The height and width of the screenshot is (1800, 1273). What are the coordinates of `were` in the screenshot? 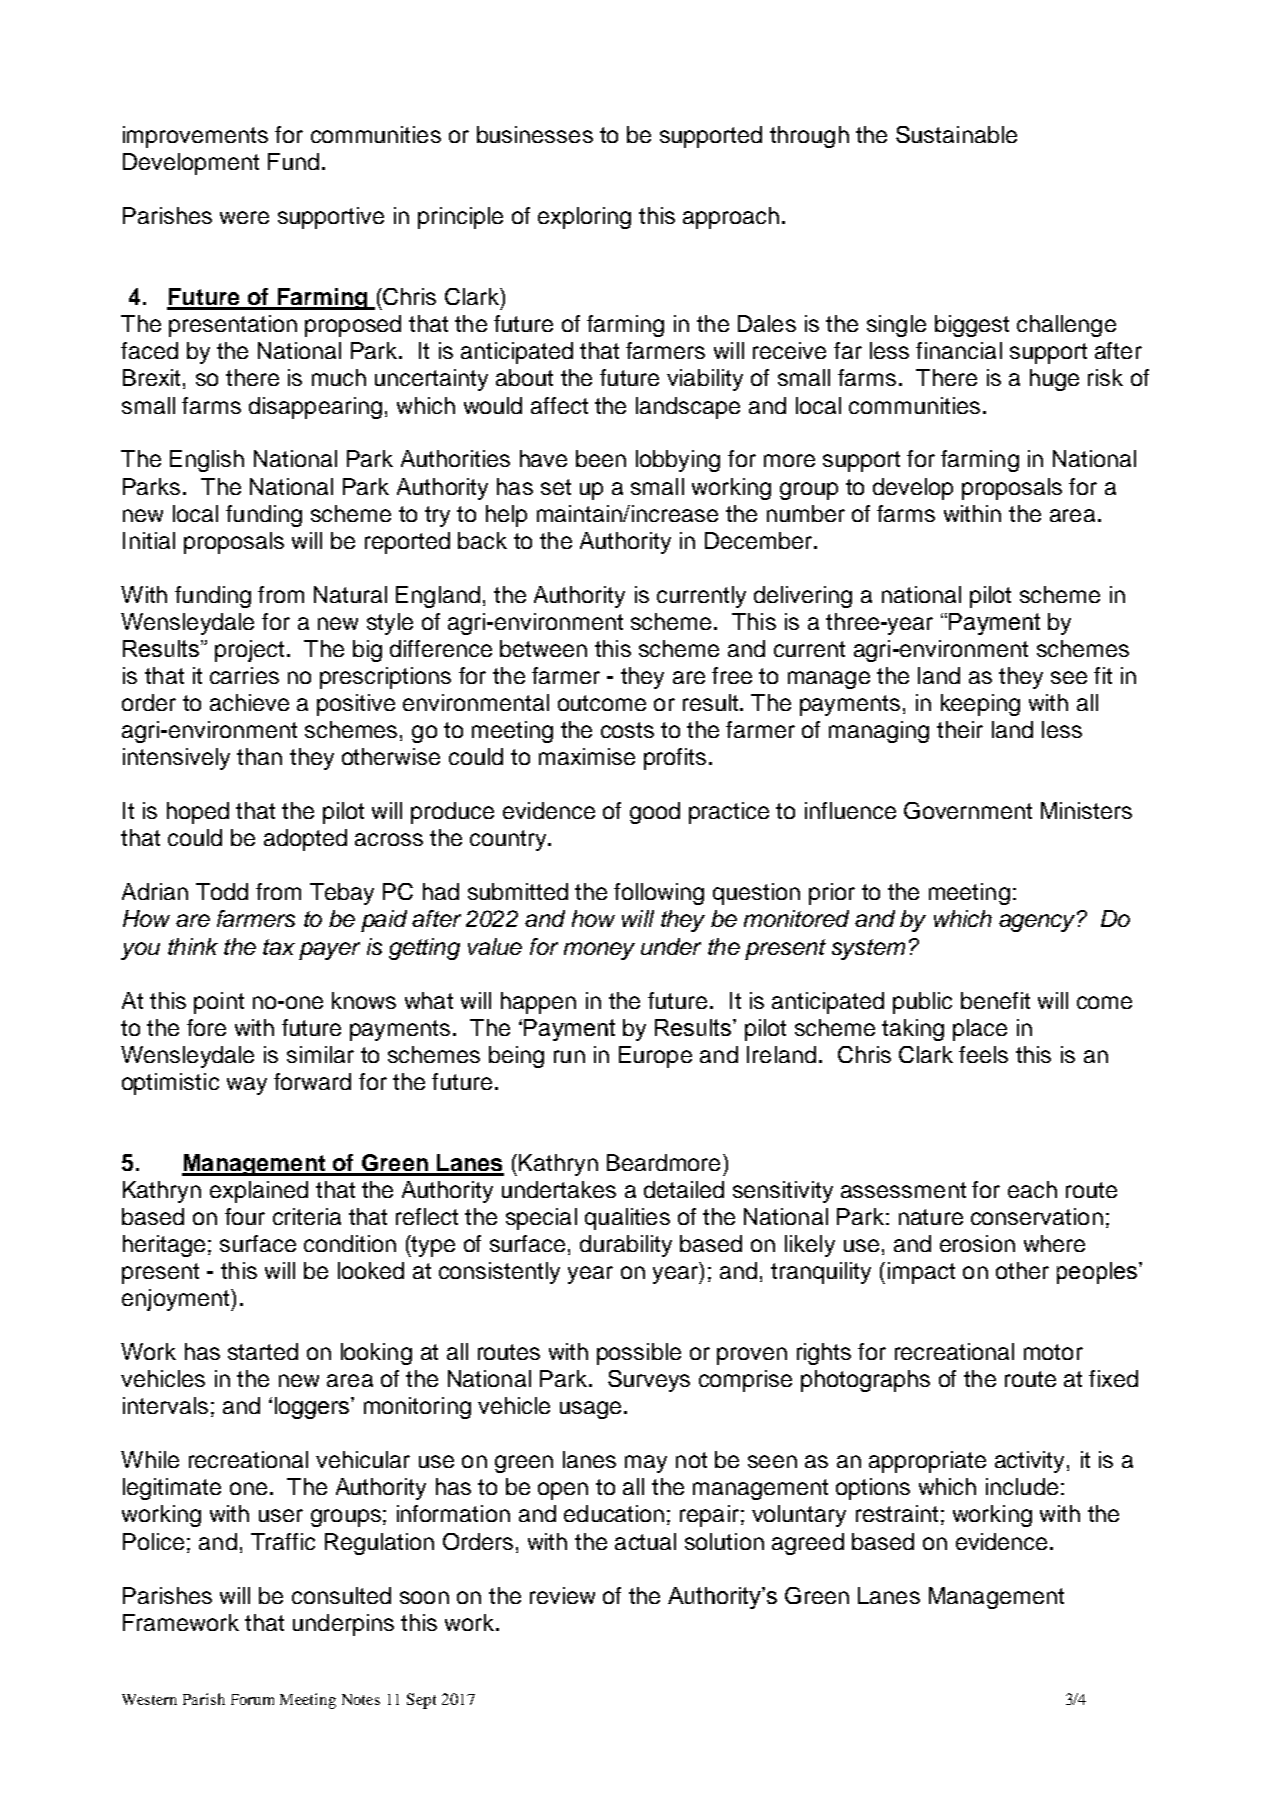 It's located at (244, 217).
